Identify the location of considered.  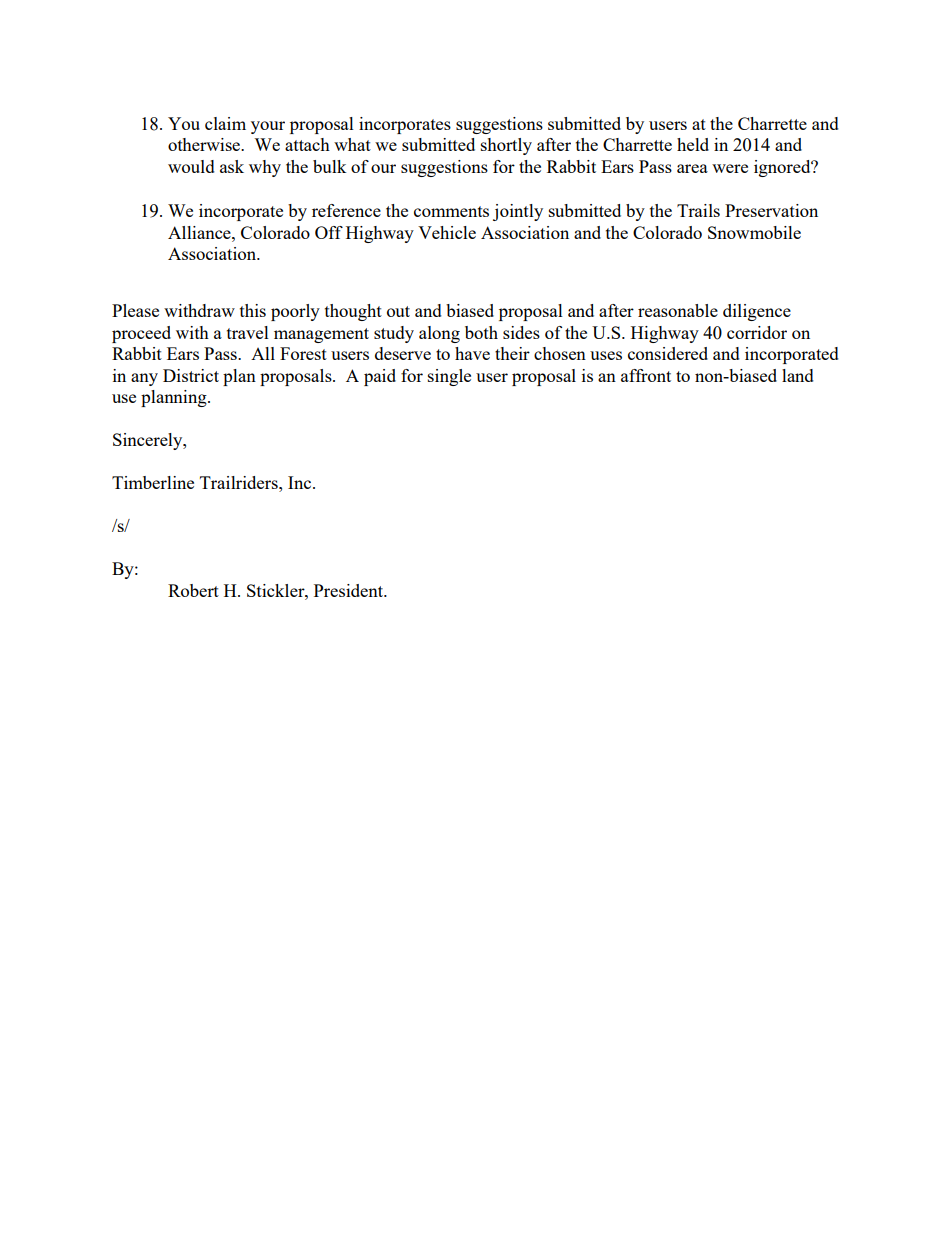
(668, 353).
